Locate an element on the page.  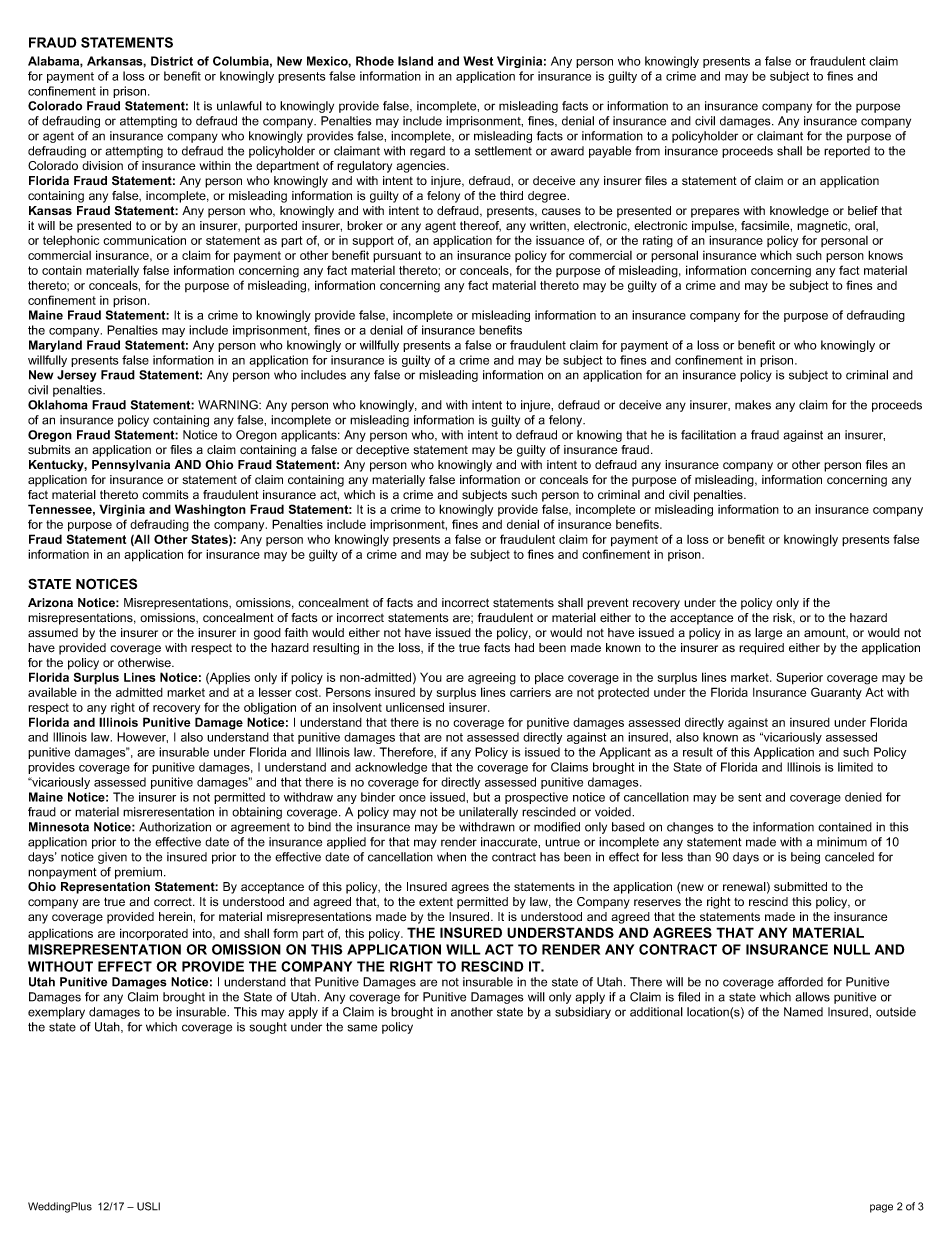
reported is located at coordinates (847, 152).
